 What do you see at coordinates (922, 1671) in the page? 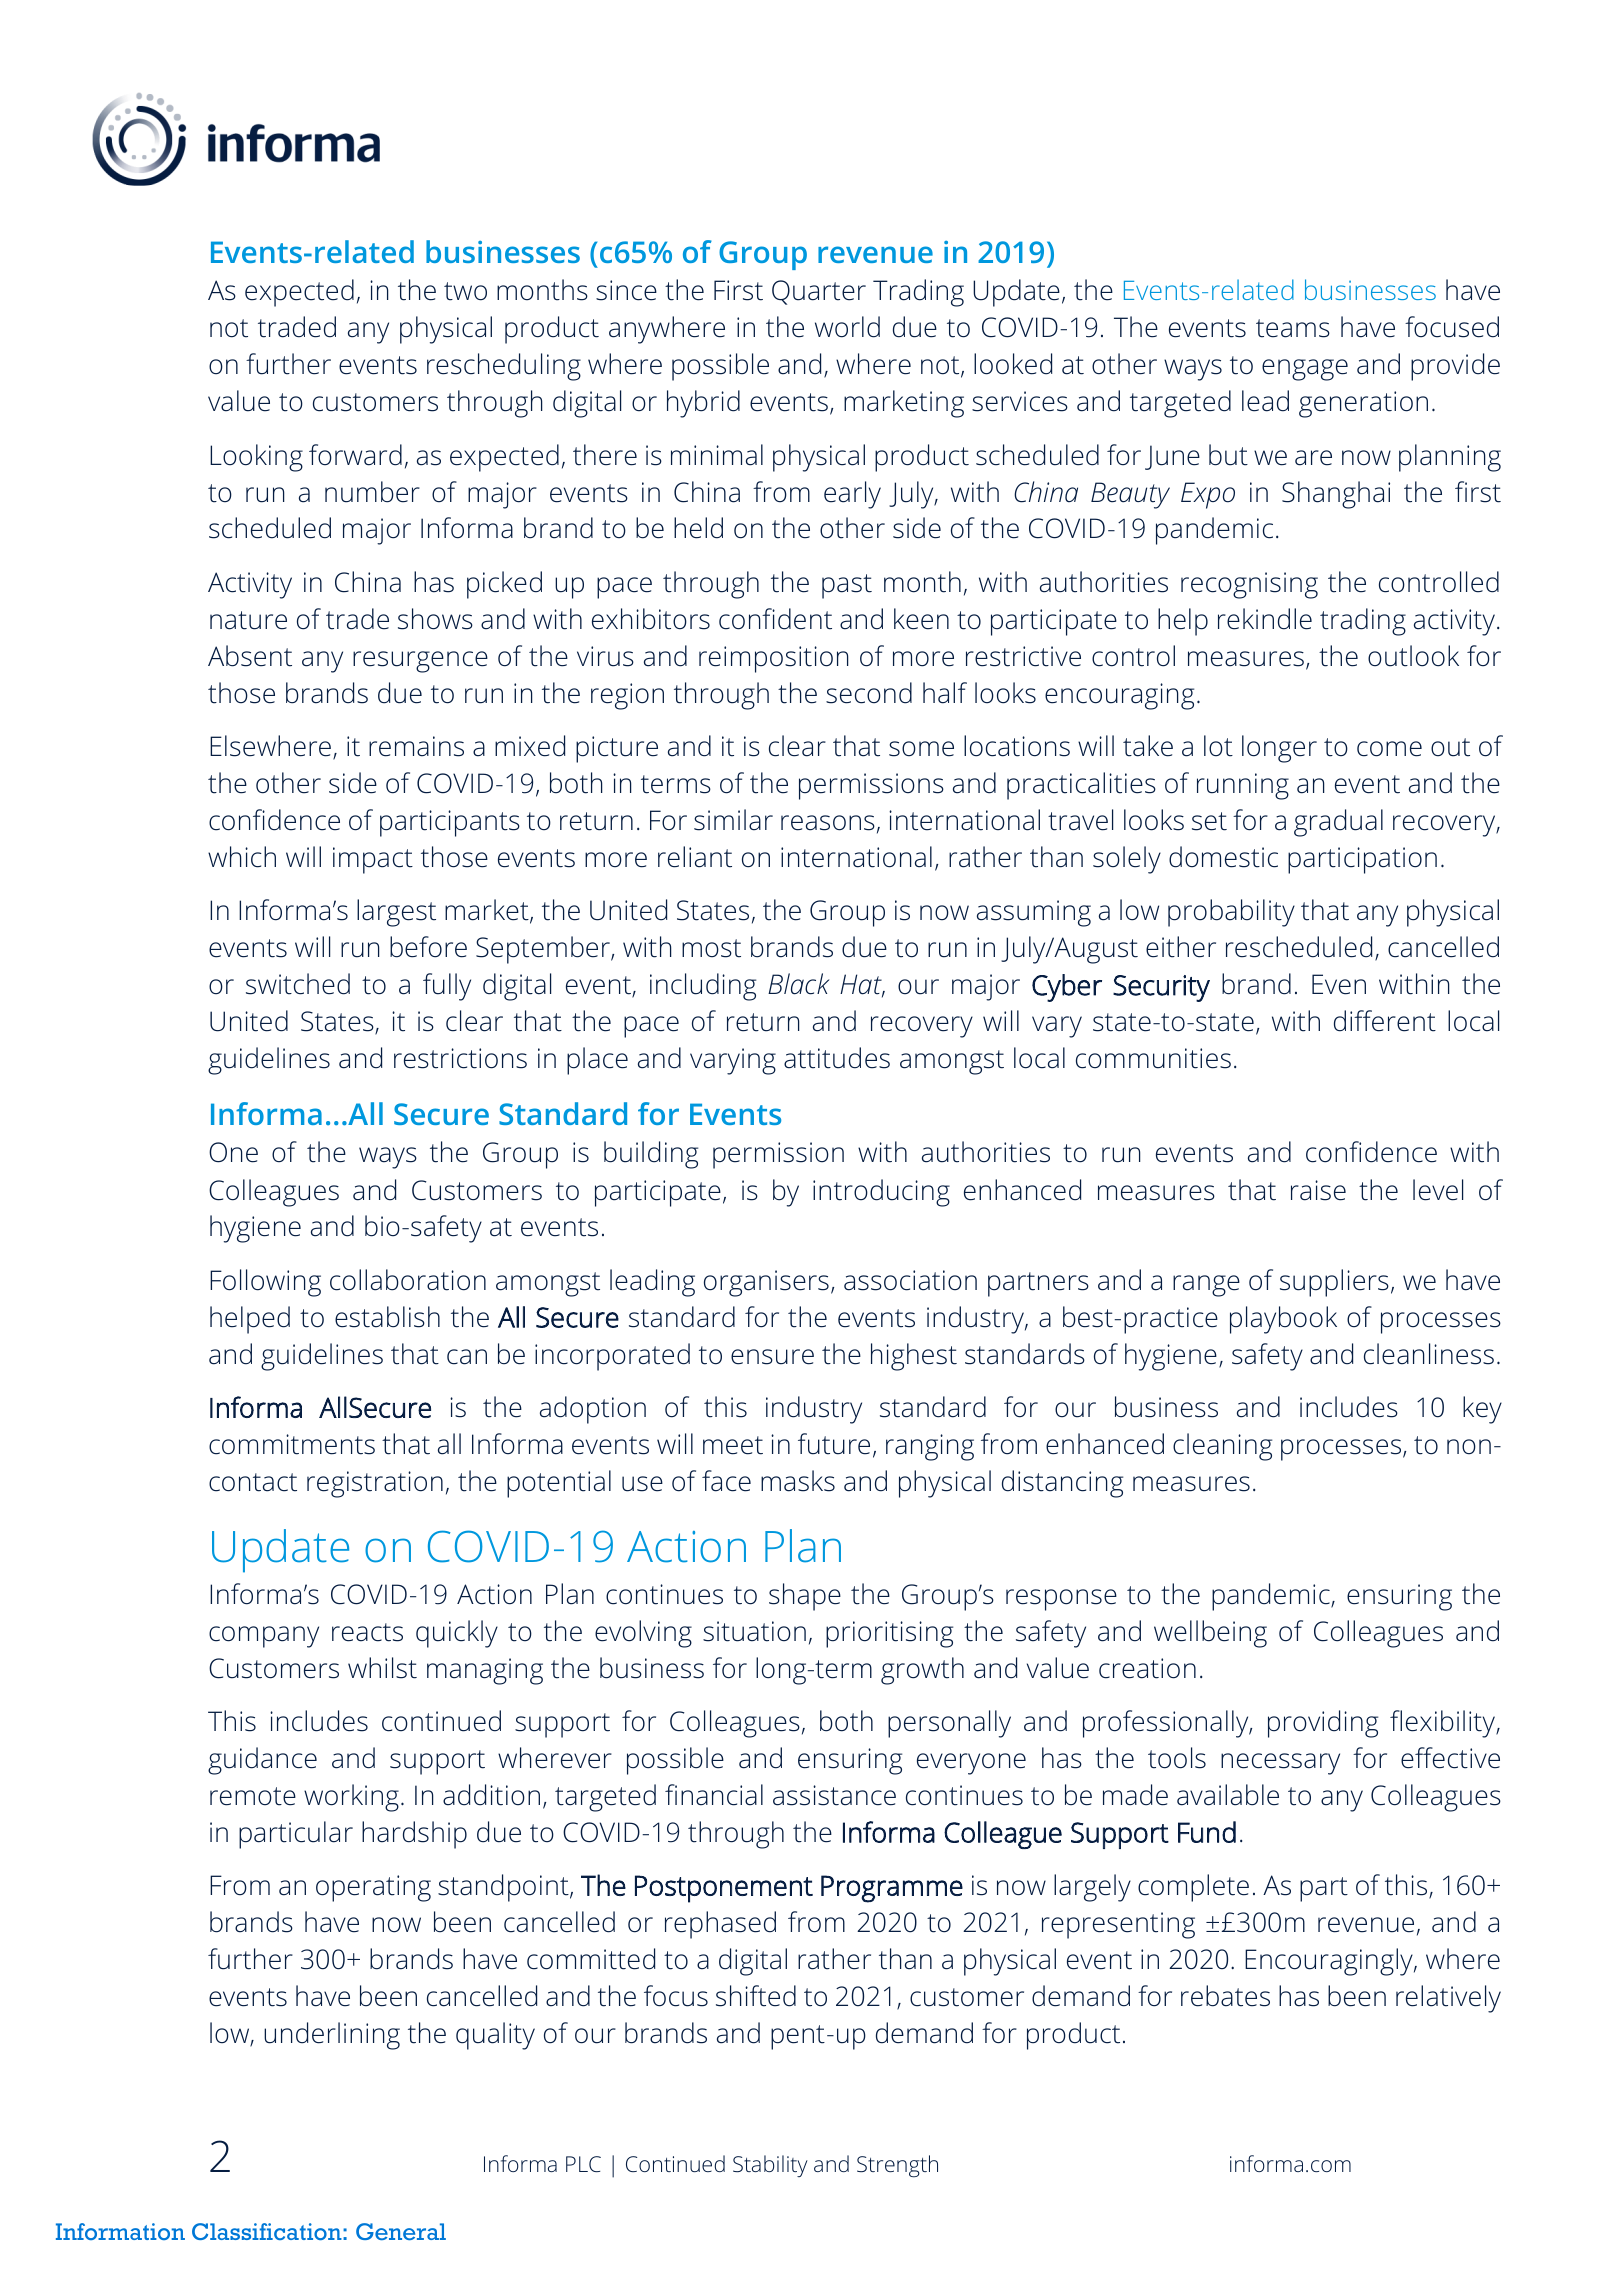
I see `growth` at bounding box center [922, 1671].
